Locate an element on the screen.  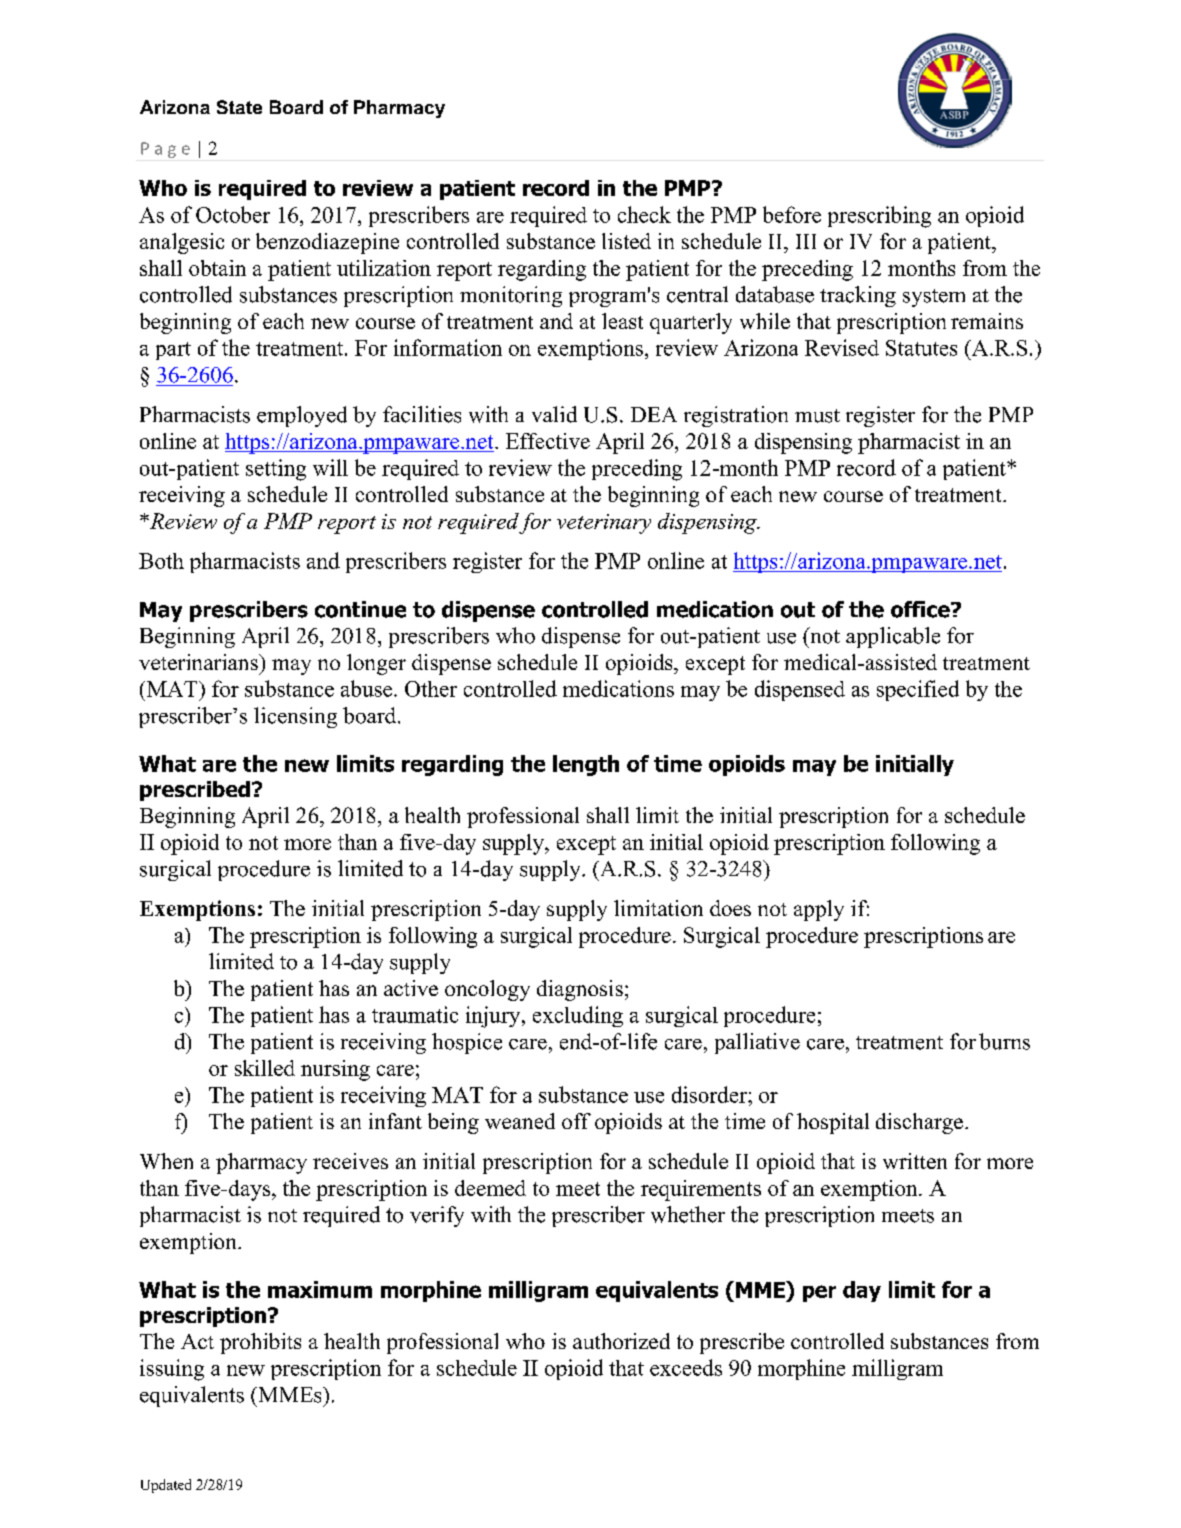
Updated is located at coordinates (166, 1486).
